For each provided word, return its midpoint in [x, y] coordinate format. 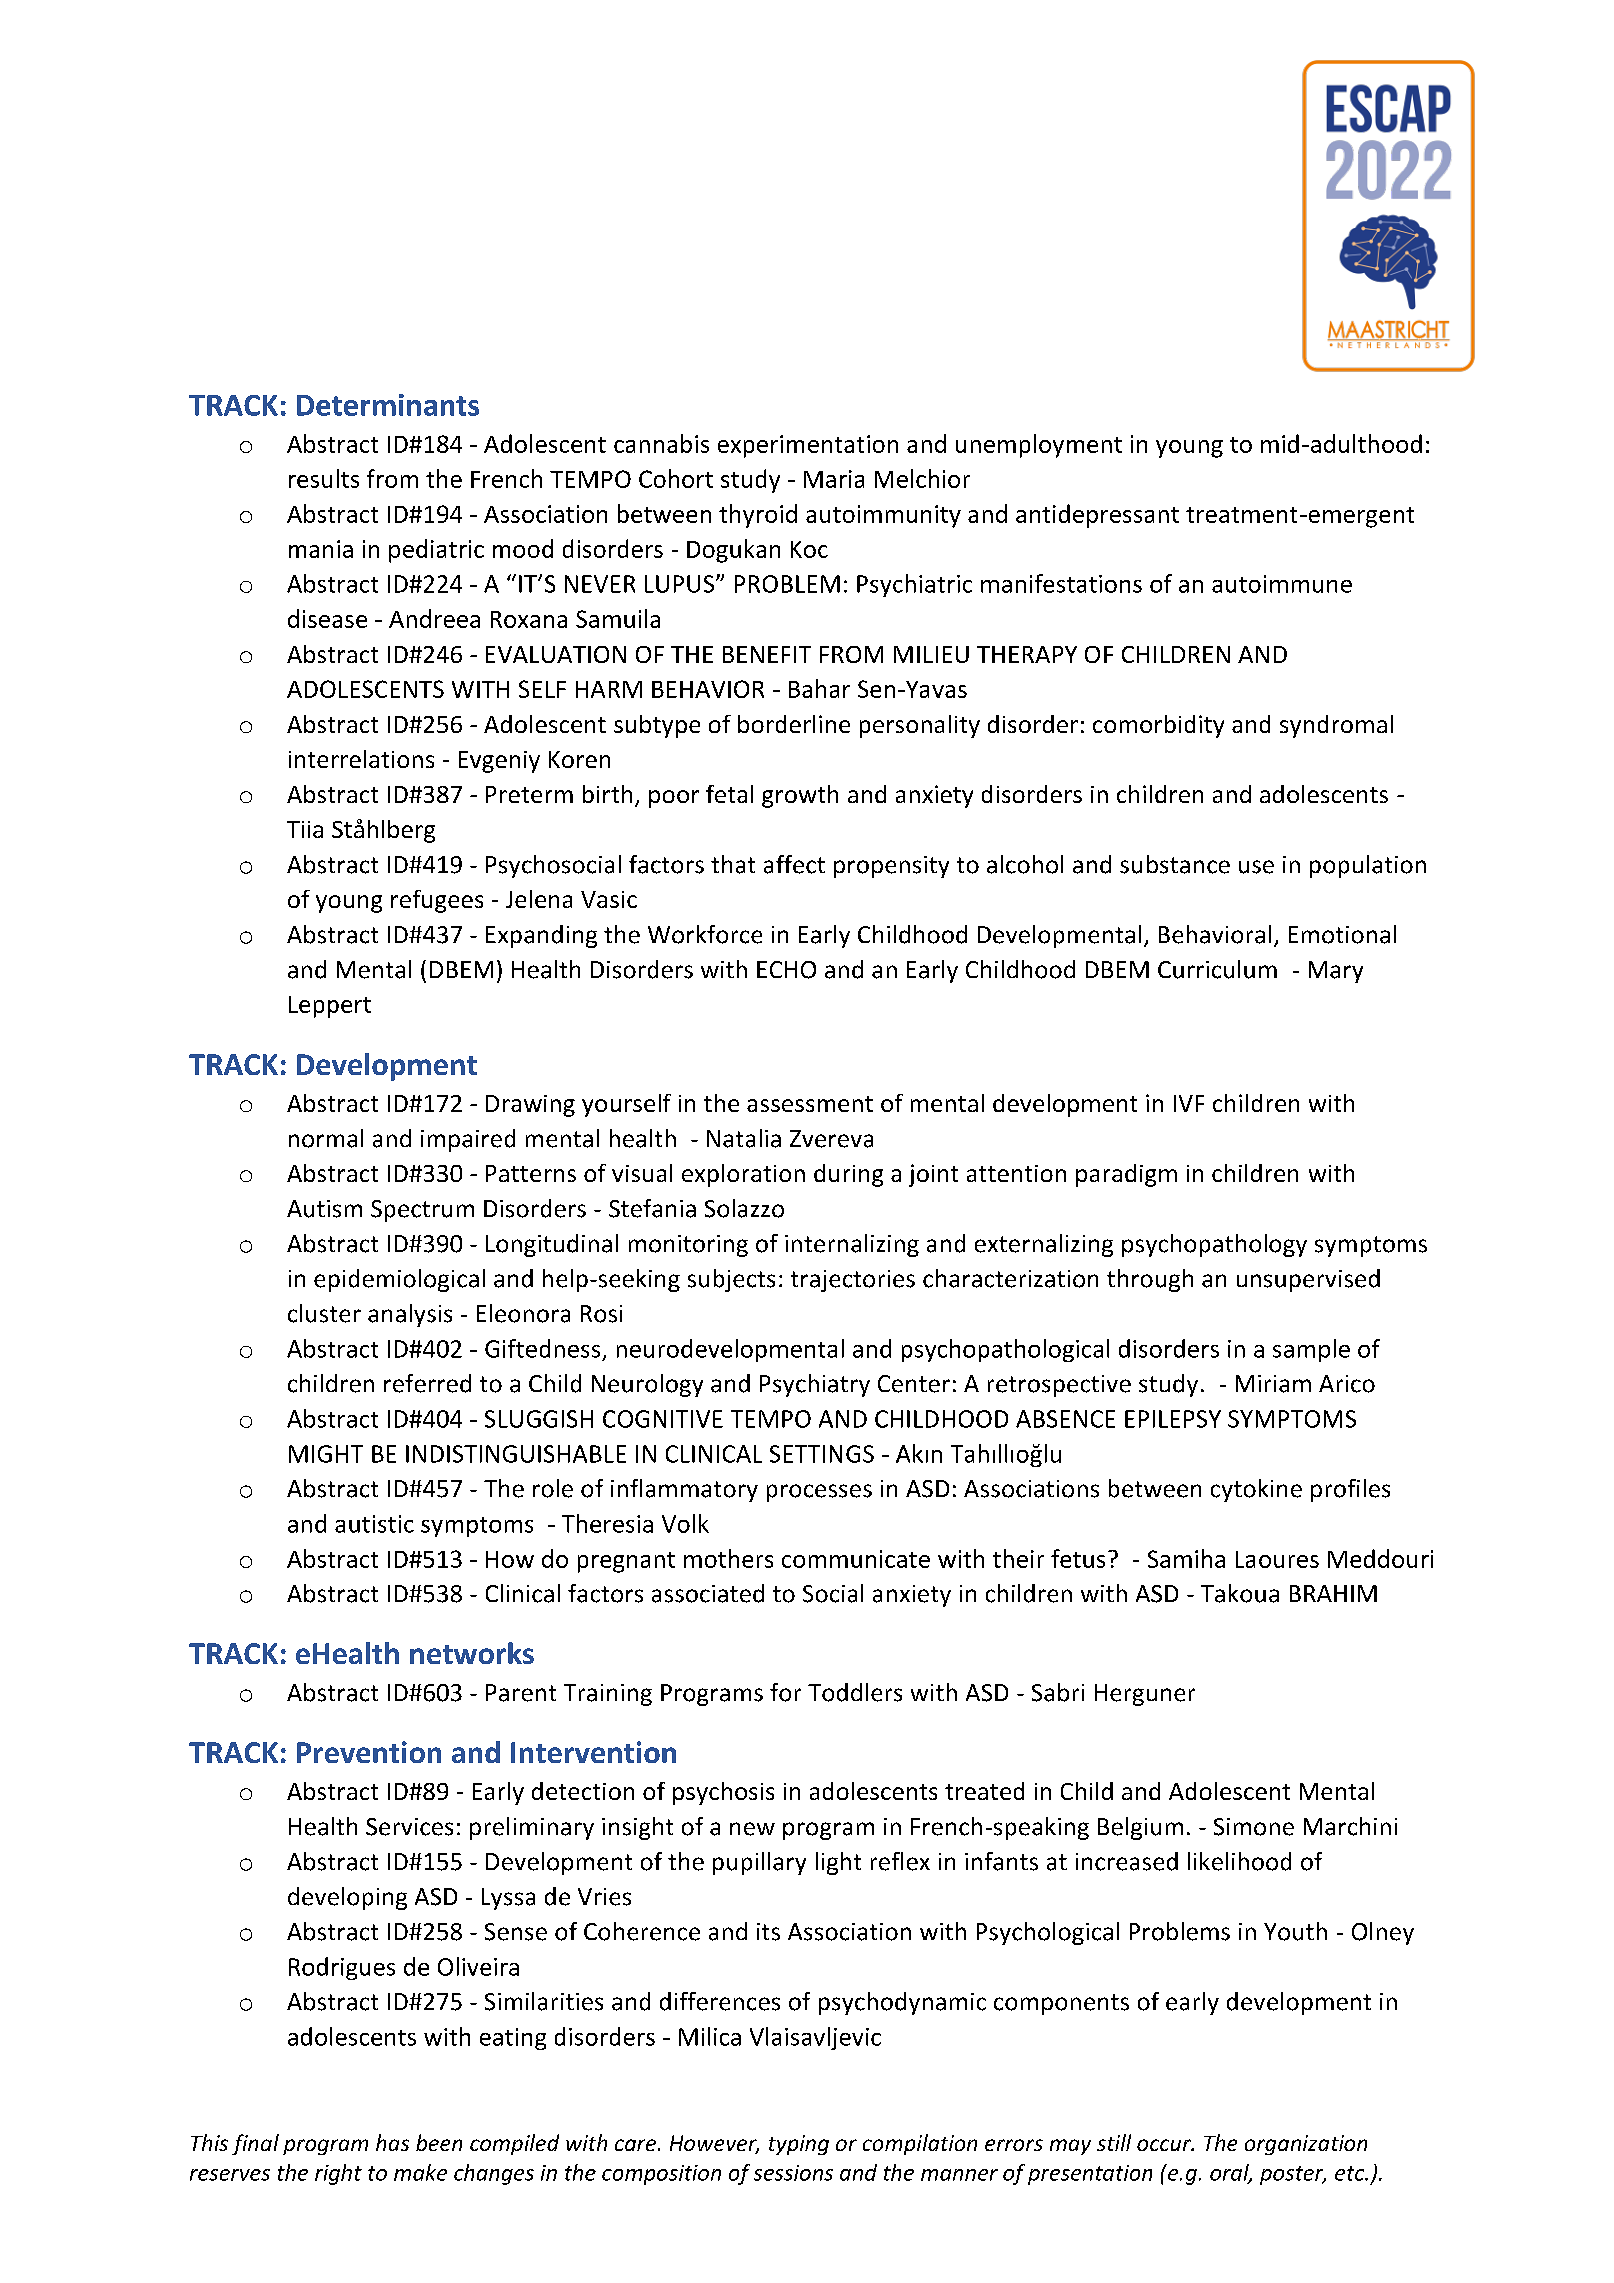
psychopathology [1214, 1245]
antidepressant [1097, 516]
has [392, 2142]
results [324, 478]
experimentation [808, 446]
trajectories [853, 1281]
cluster [324, 1313]
